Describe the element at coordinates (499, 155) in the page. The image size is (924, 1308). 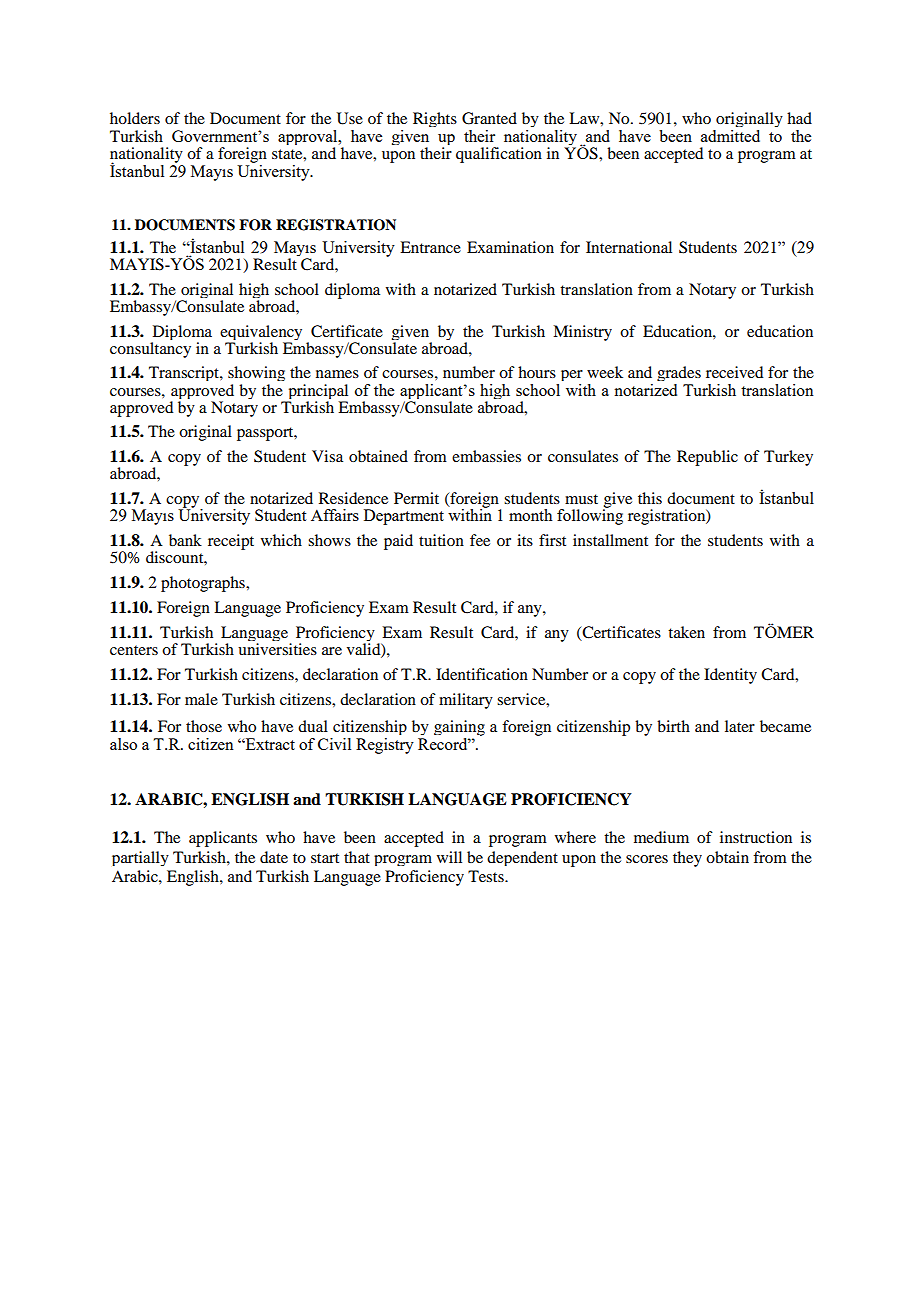
I see `qualification` at that location.
